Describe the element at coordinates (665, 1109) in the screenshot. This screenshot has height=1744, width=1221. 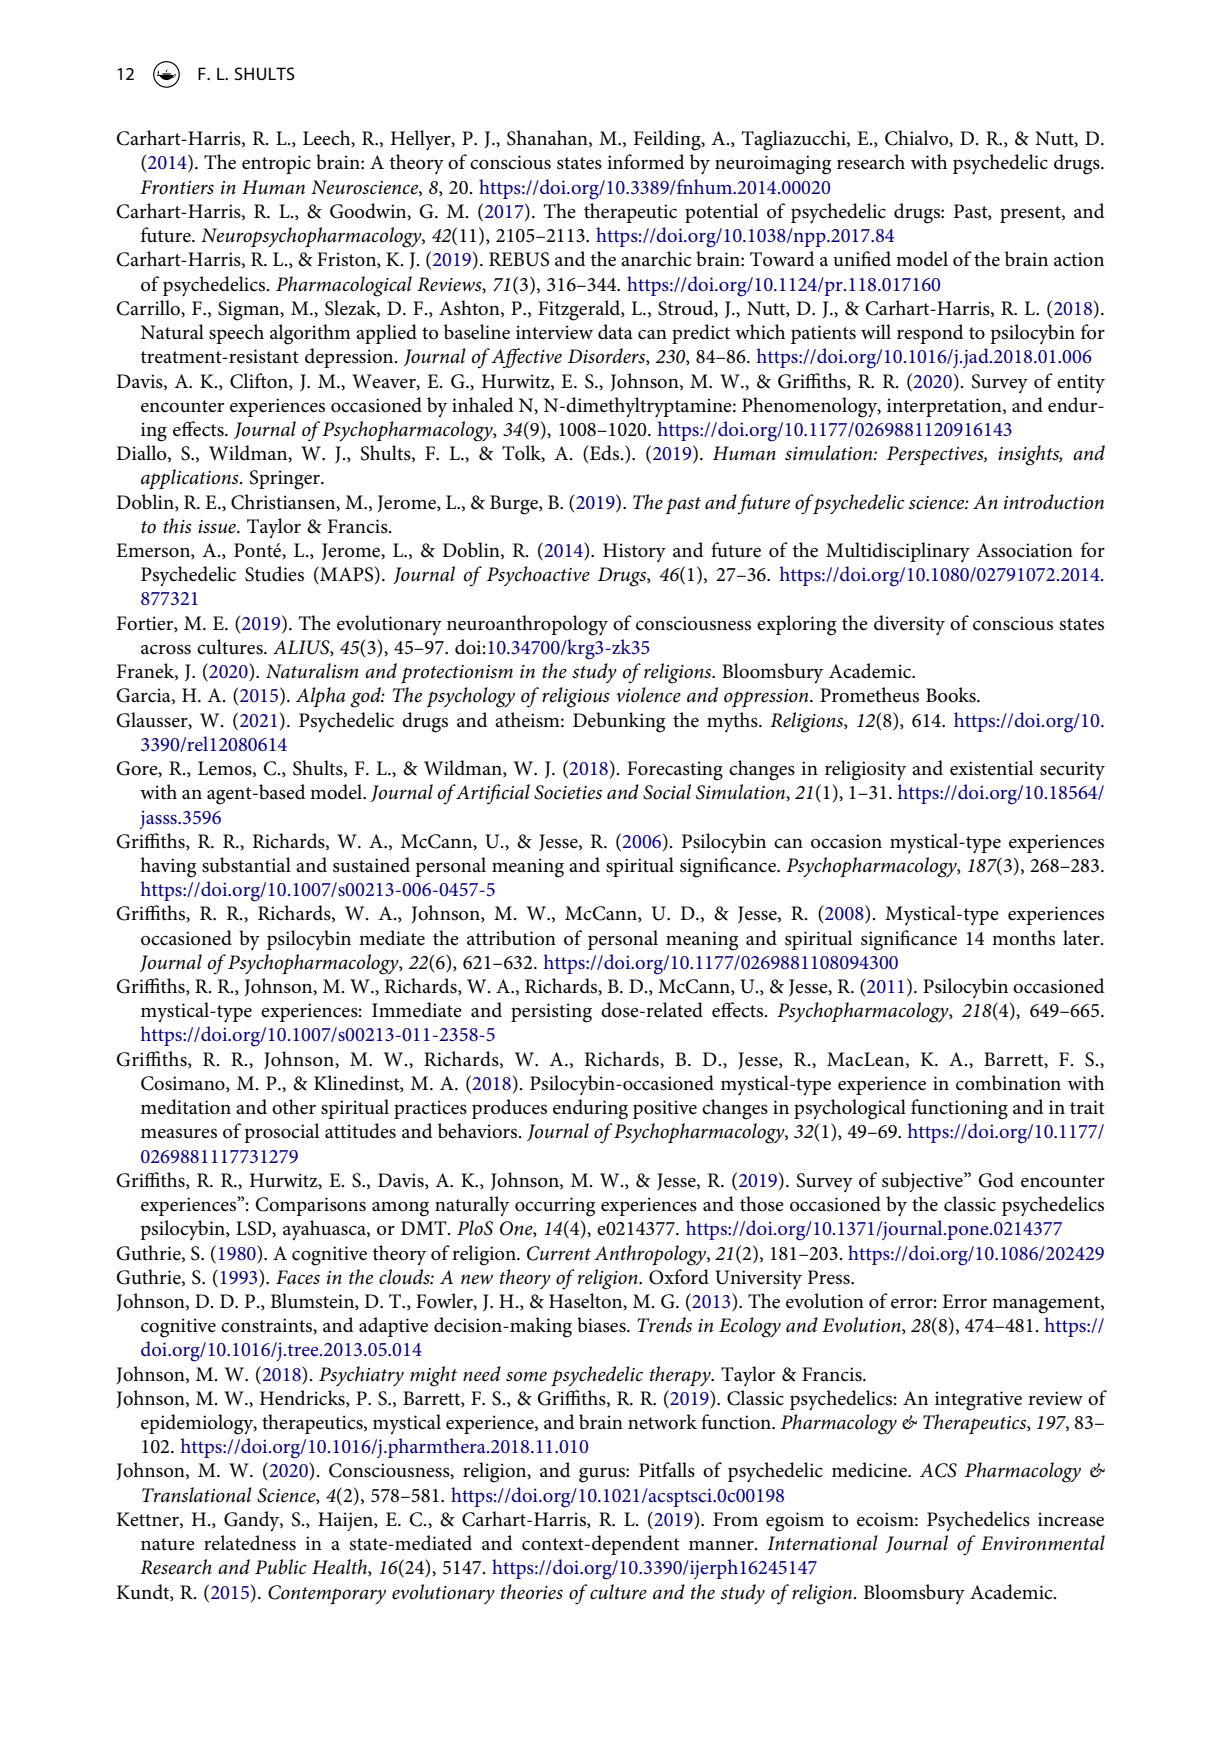
I see `positive` at that location.
